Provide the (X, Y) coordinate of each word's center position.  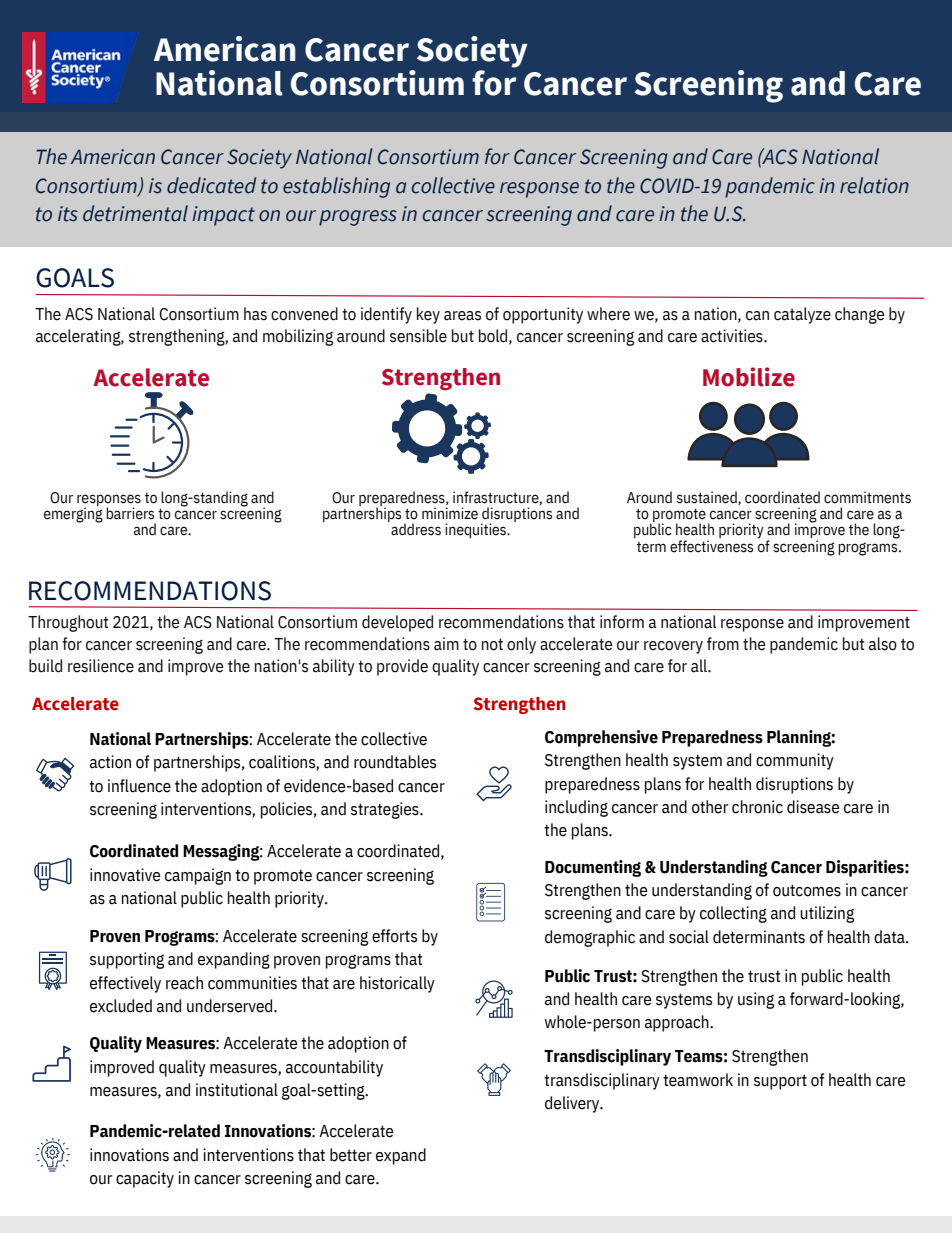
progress (358, 218)
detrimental (135, 213)
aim (446, 644)
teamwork (698, 1080)
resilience (101, 666)
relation (874, 185)
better (351, 1155)
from (723, 644)
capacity (145, 1179)
